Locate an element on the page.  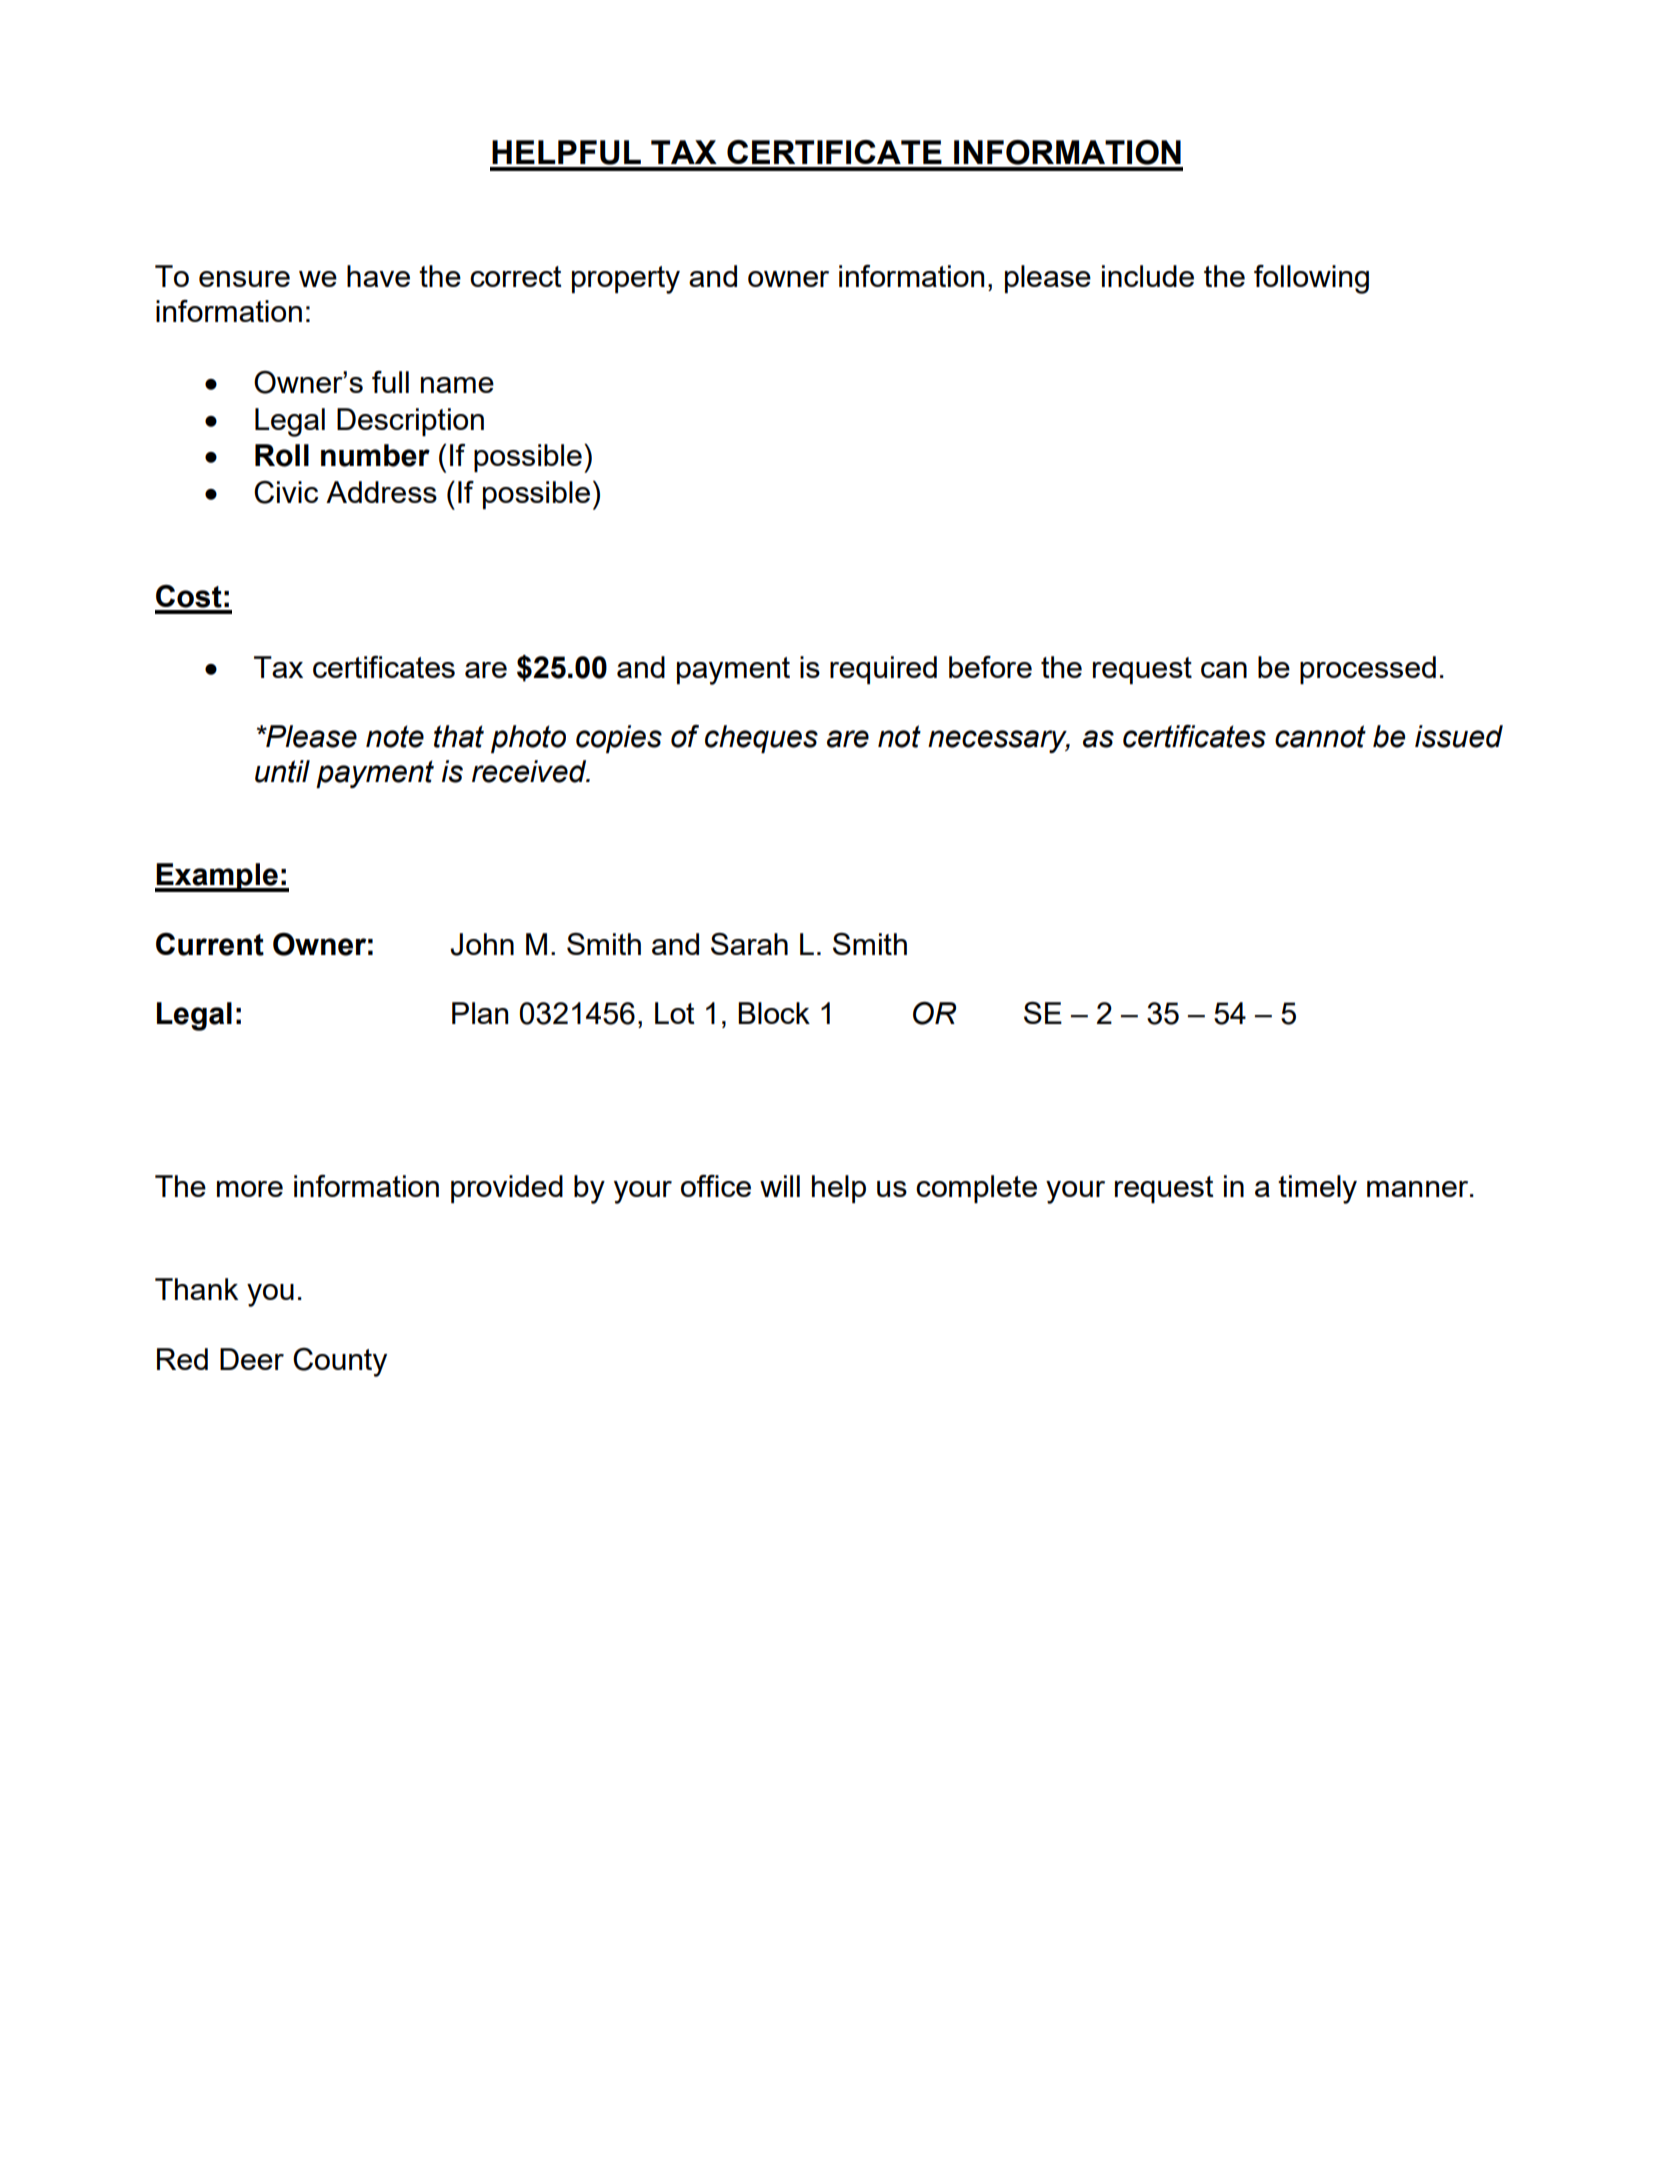
manner is located at coordinates (1419, 1189).
